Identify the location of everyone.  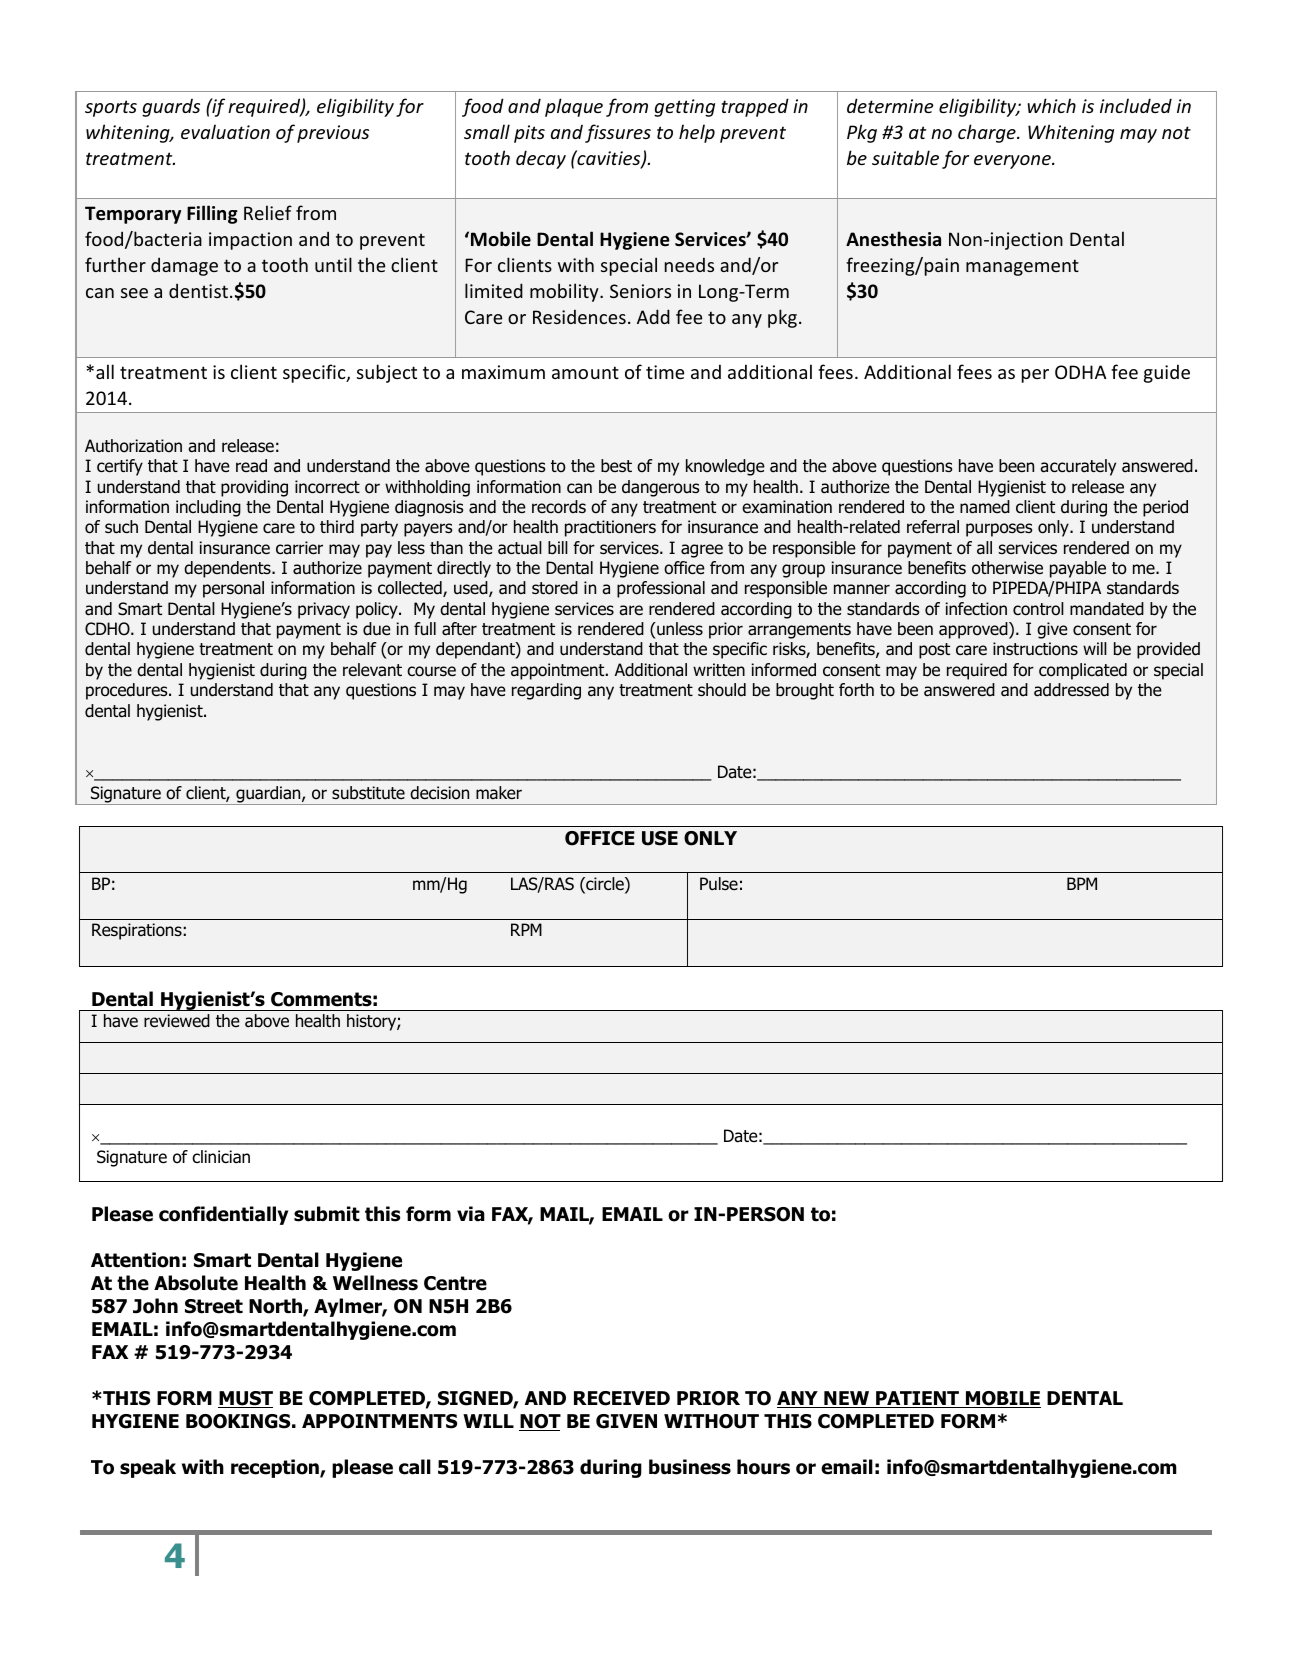
(1013, 162).
